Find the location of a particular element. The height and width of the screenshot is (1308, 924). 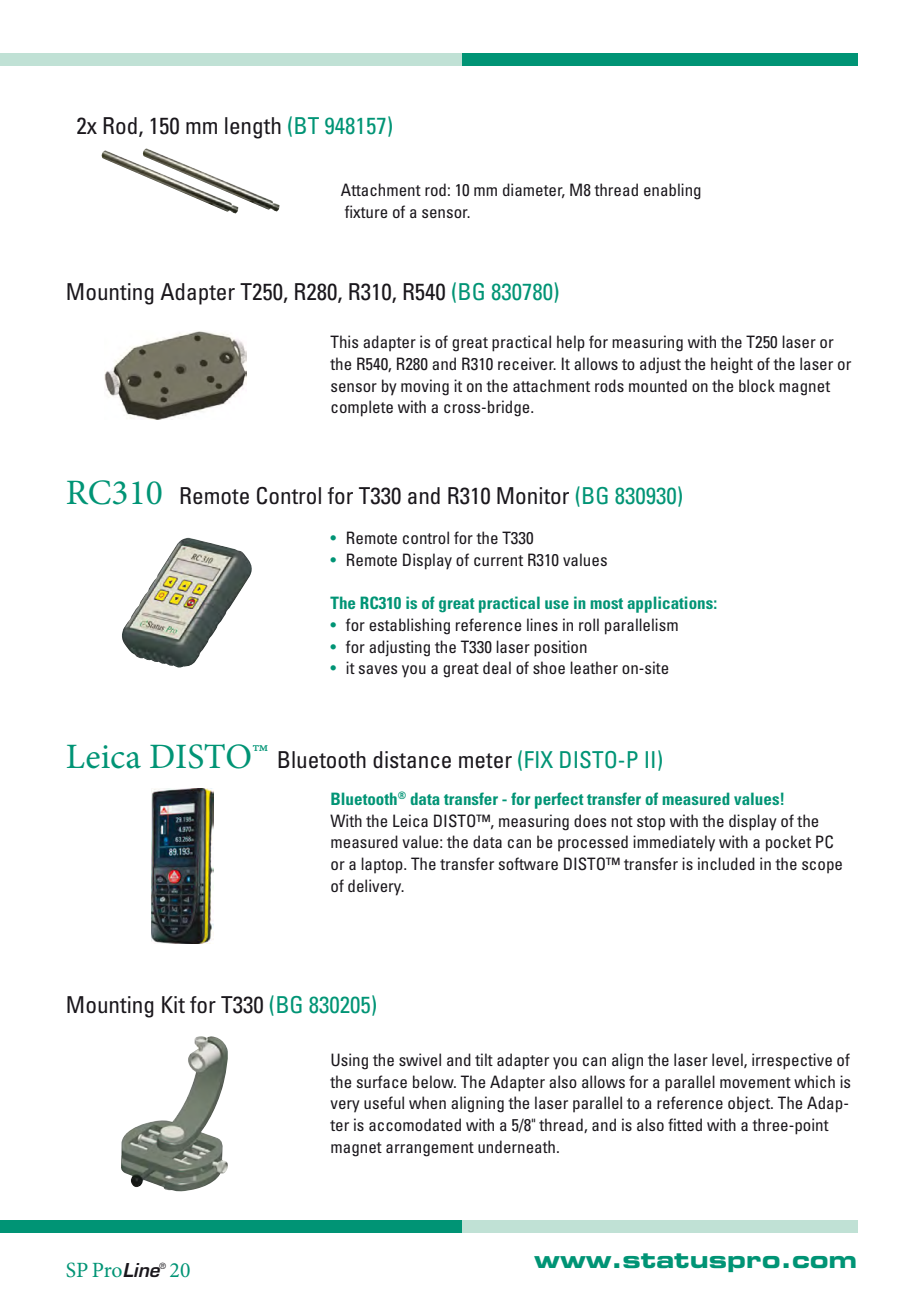

laptop is located at coordinates (383, 865).
